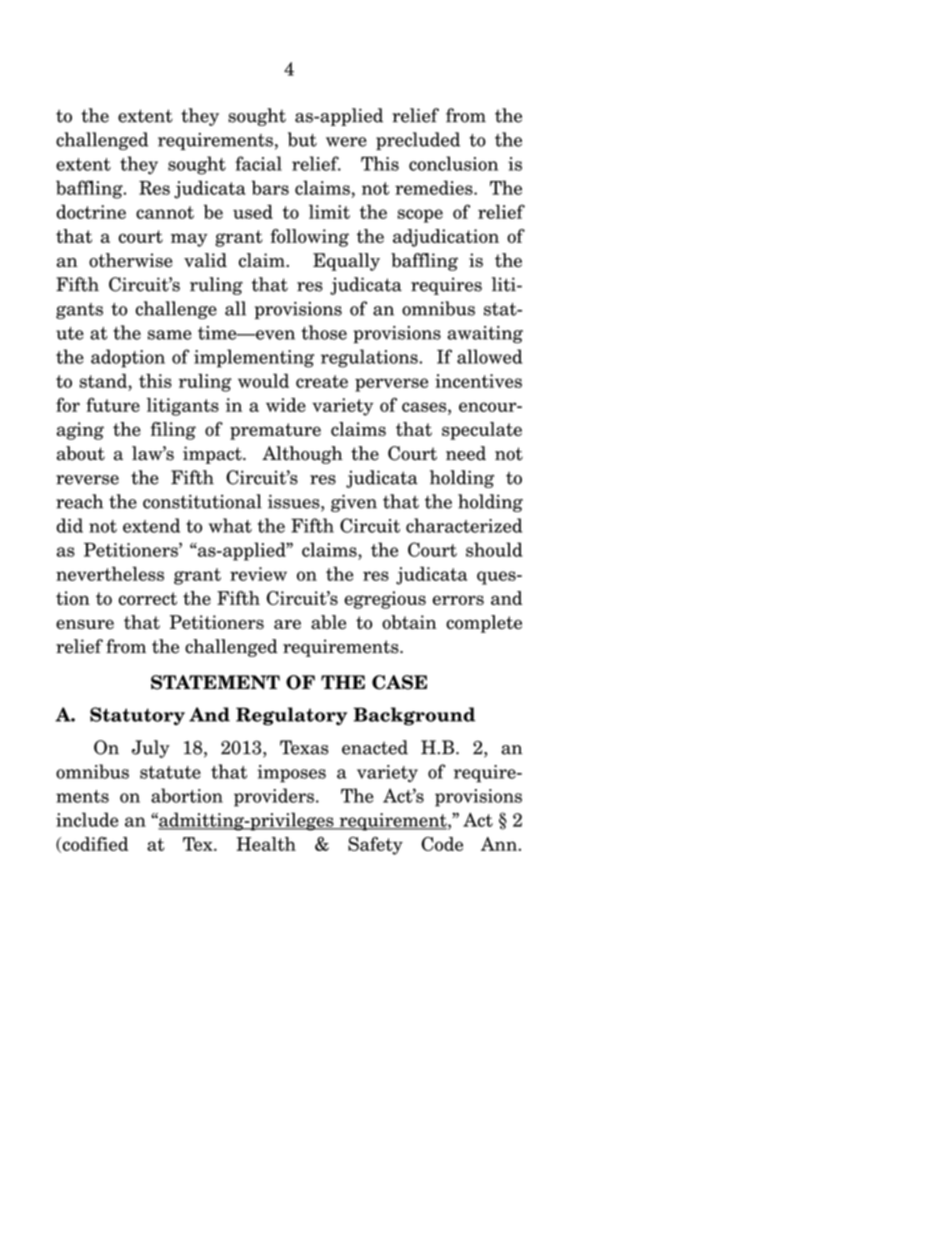 The image size is (952, 1233). Describe the element at coordinates (258, 163) in the screenshot. I see `facial` at that location.
